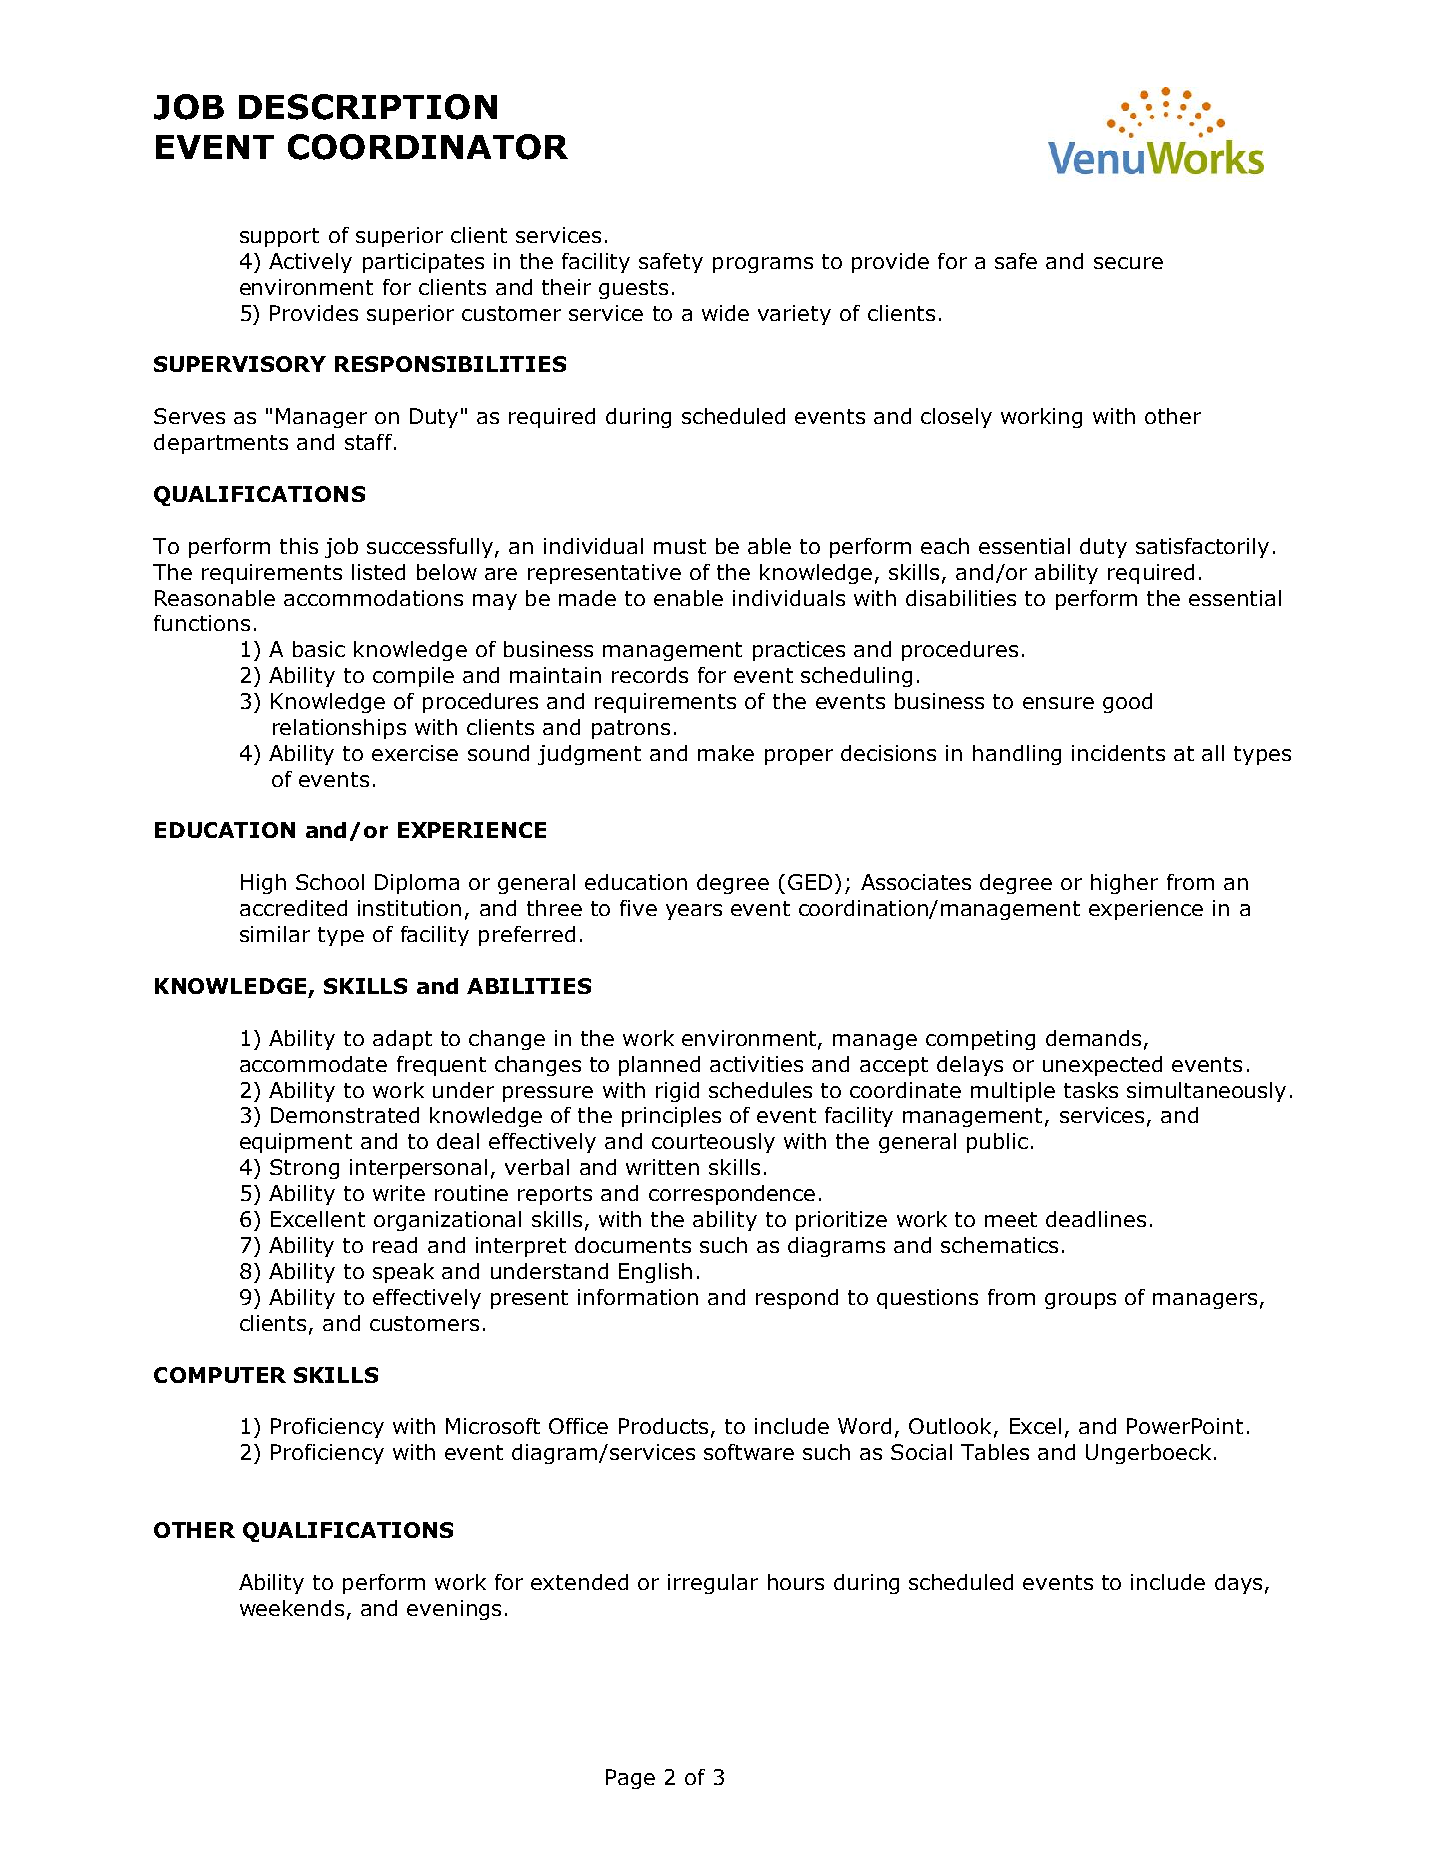  I want to click on must, so click(680, 546).
